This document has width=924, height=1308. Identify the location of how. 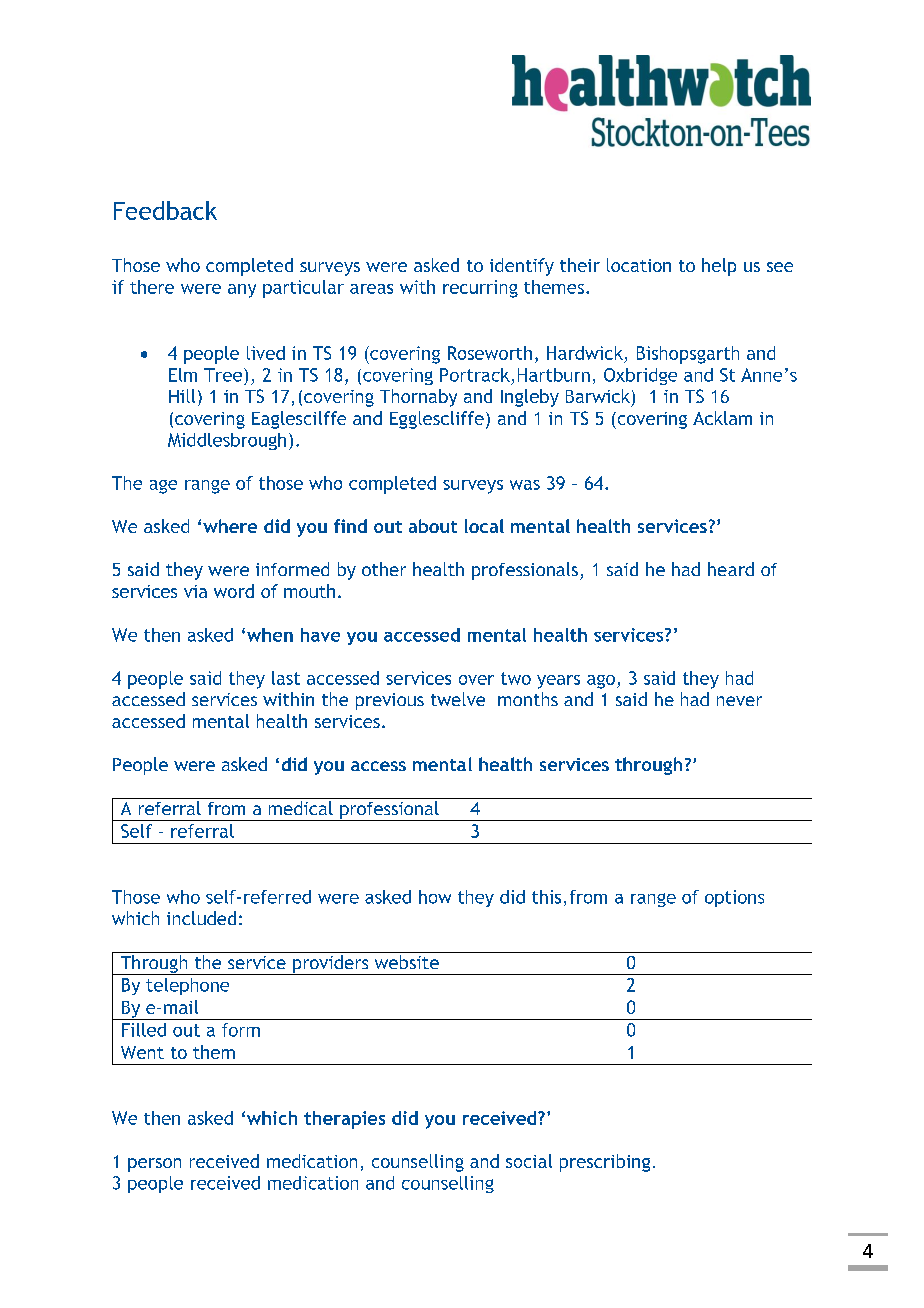
(435, 897).
